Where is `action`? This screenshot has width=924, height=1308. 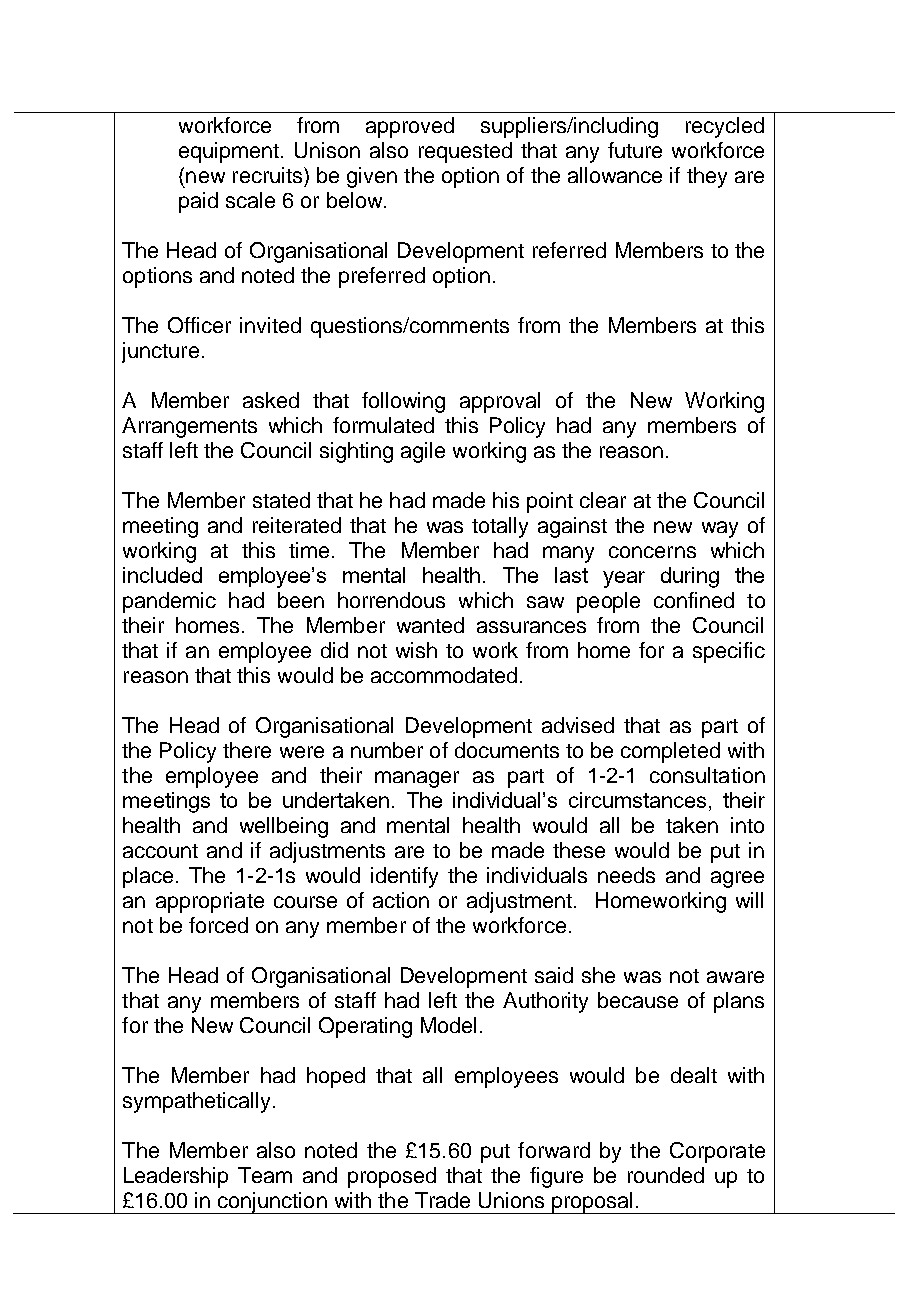 action is located at coordinates (401, 900).
